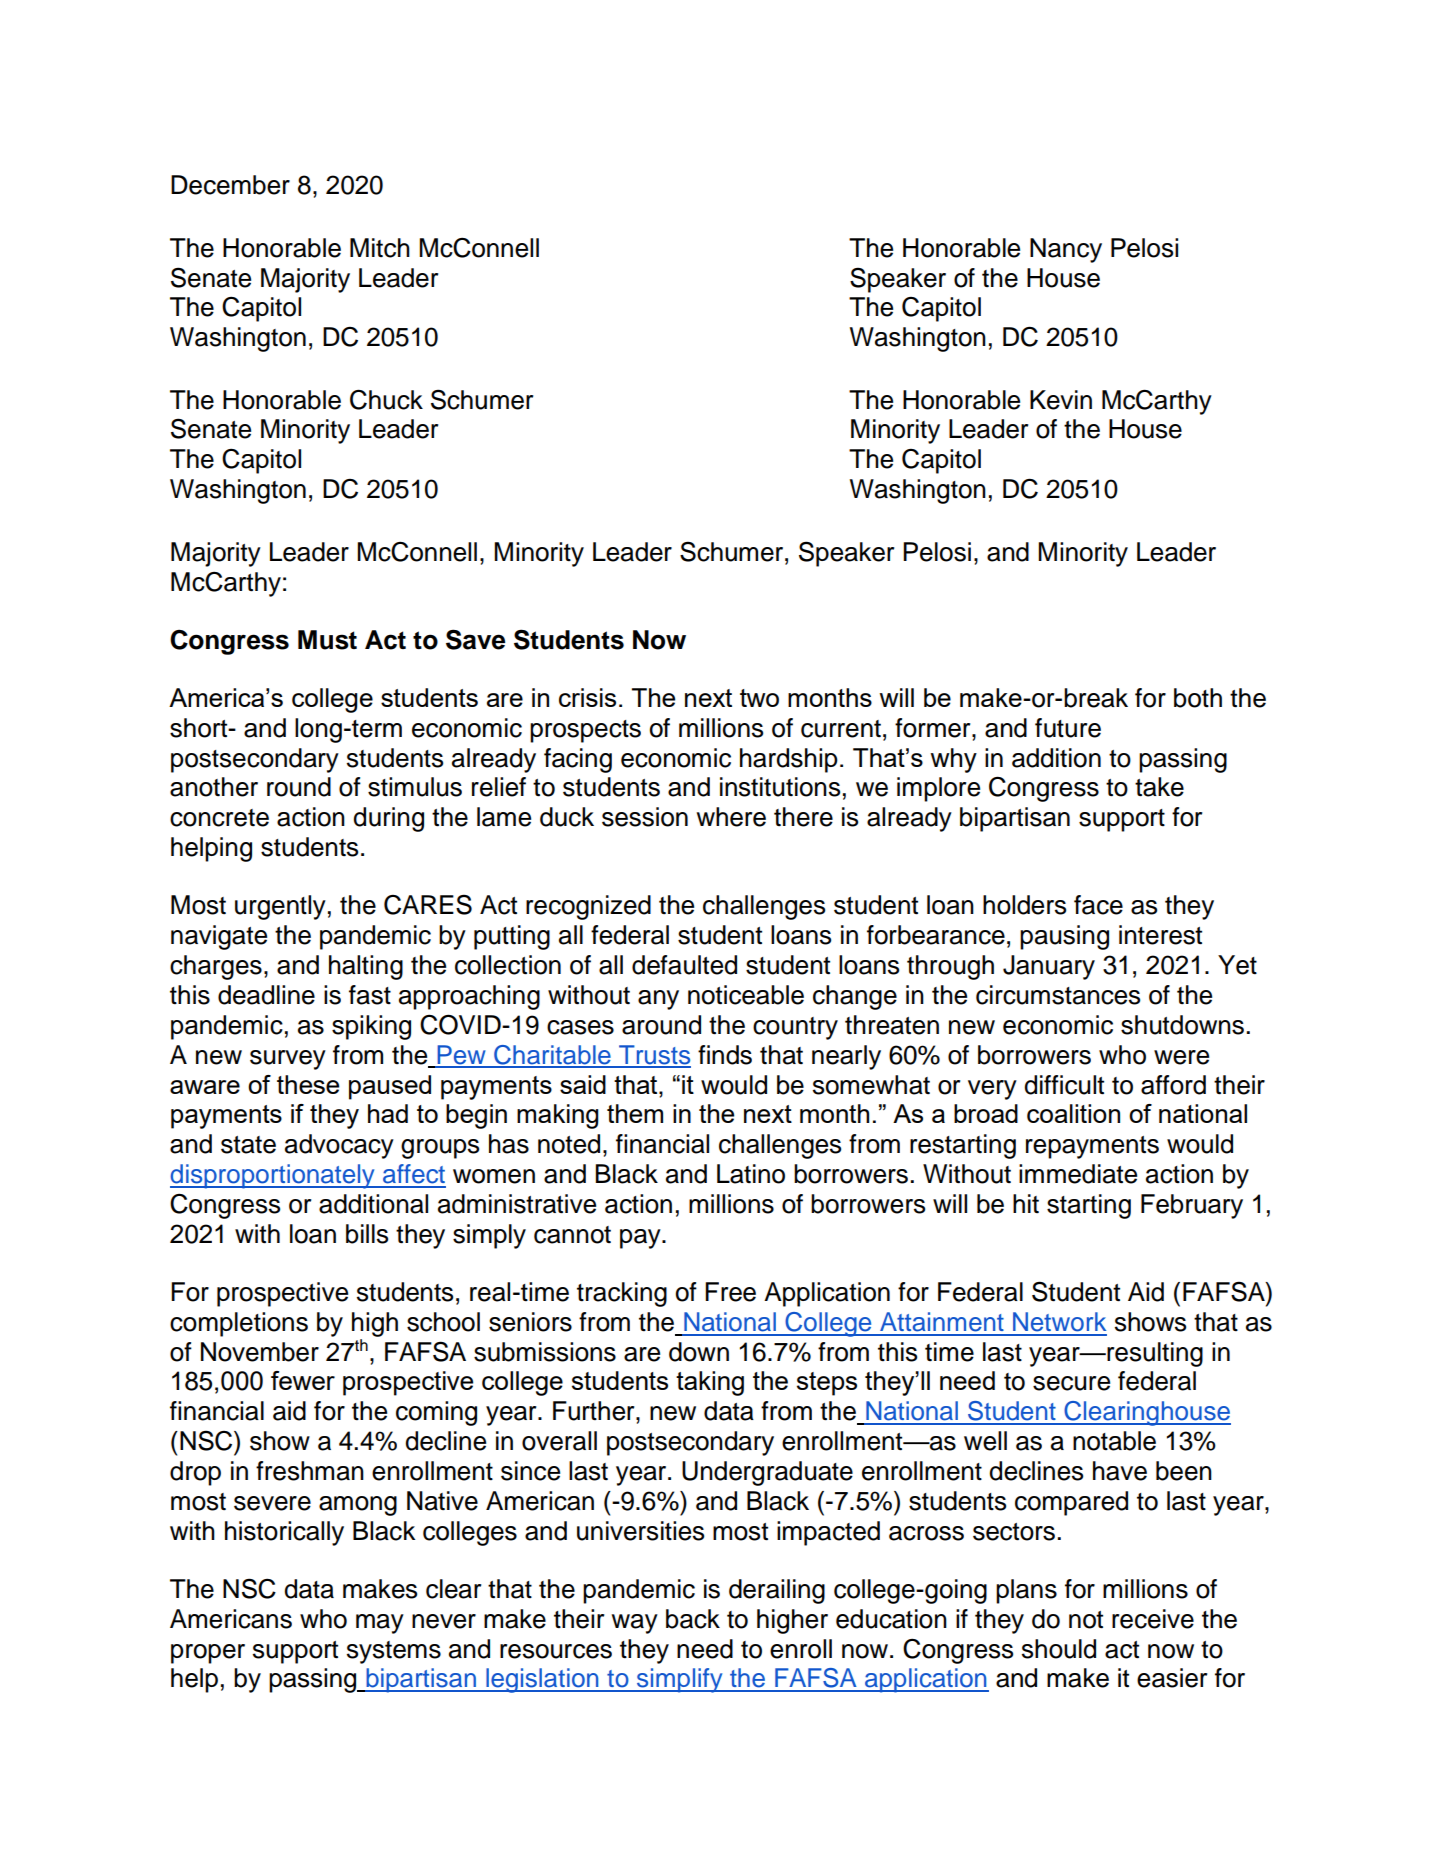 This document has width=1444, height=1869. I want to click on Mitch, so click(380, 248).
